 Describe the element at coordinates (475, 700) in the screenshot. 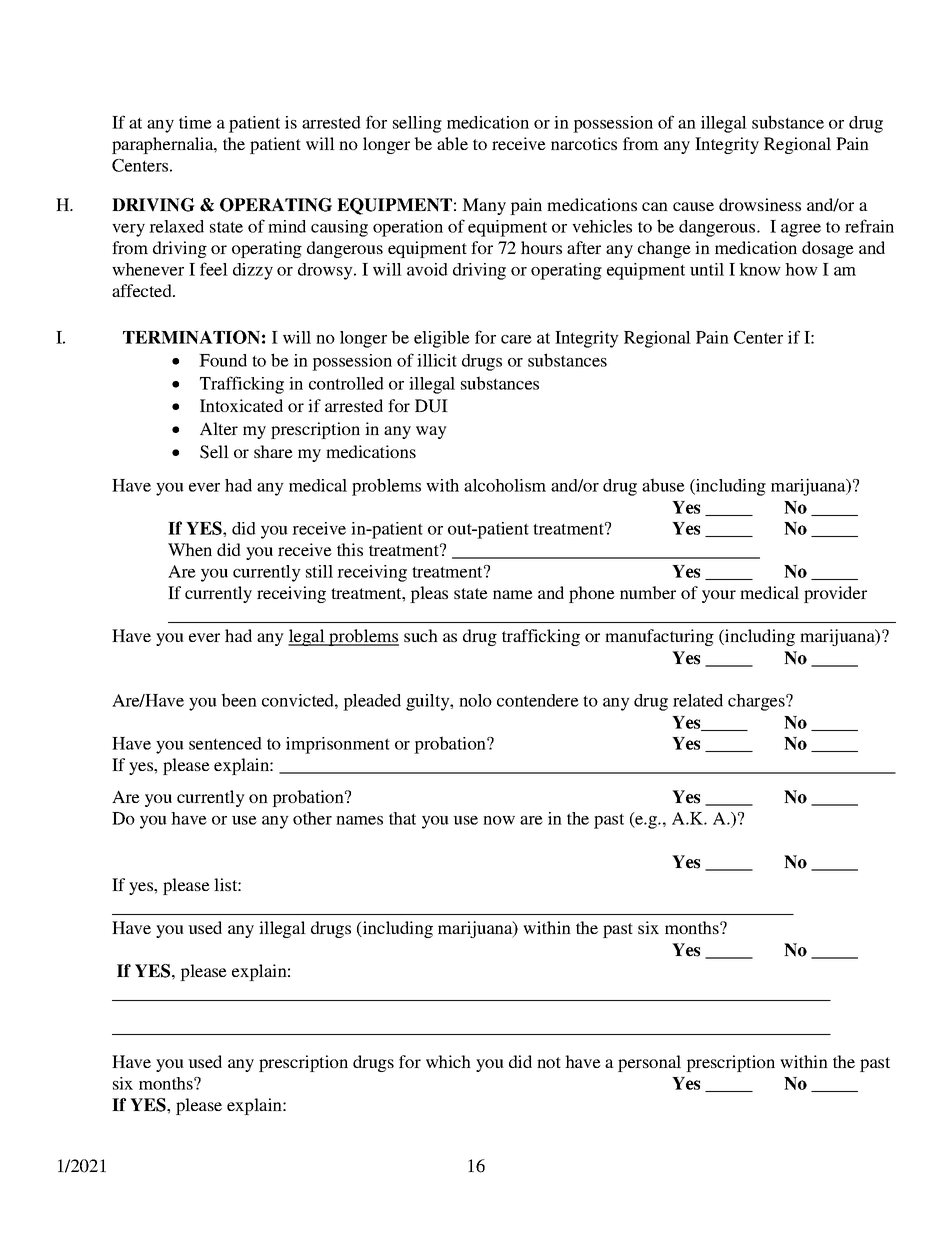

I see `nolo` at that location.
